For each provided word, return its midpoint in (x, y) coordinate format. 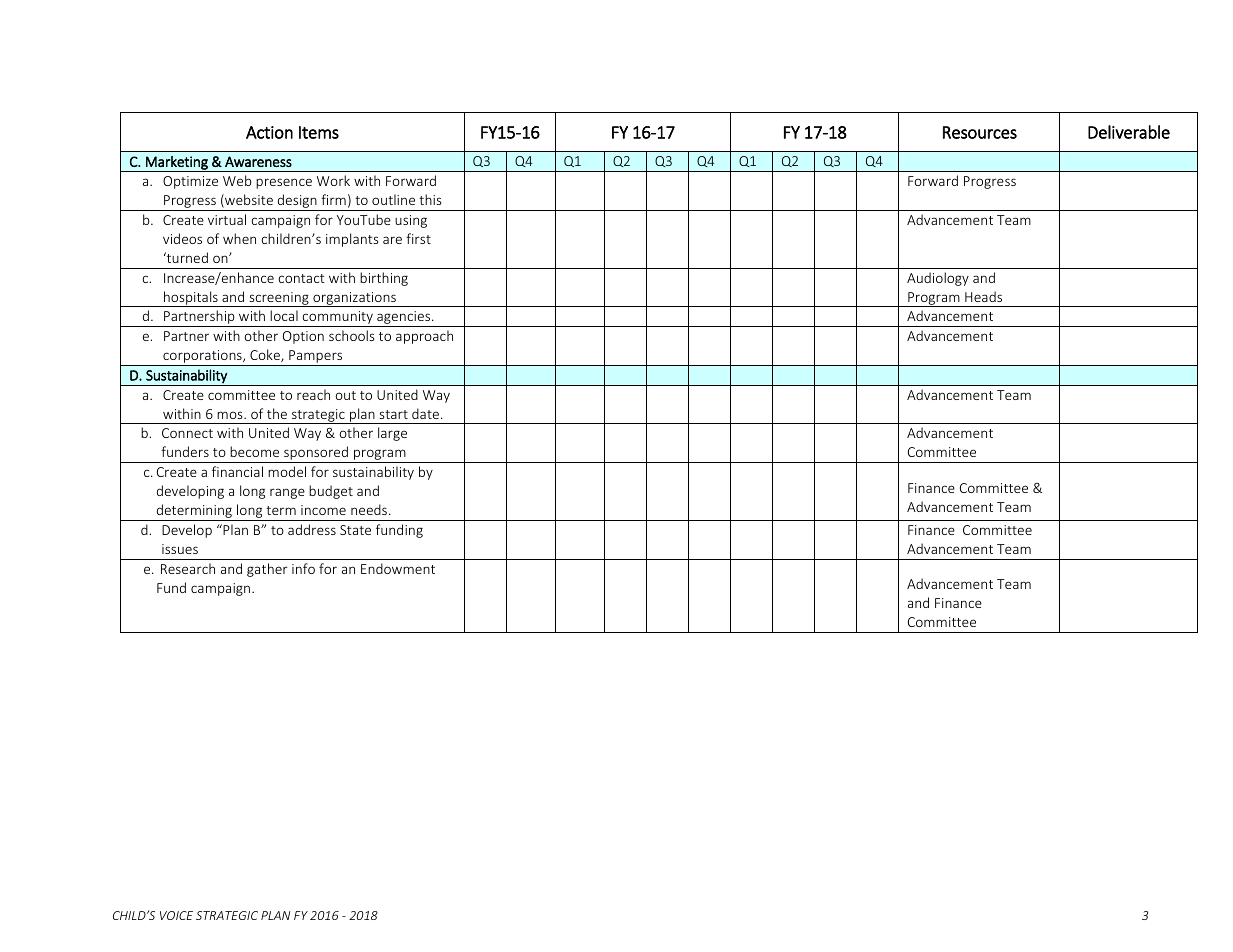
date (427, 413)
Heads (983, 296)
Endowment (398, 568)
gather (267, 570)
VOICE (176, 915)
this (430, 199)
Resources (980, 132)
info (303, 568)
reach (313, 394)
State (355, 530)
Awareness (258, 161)
